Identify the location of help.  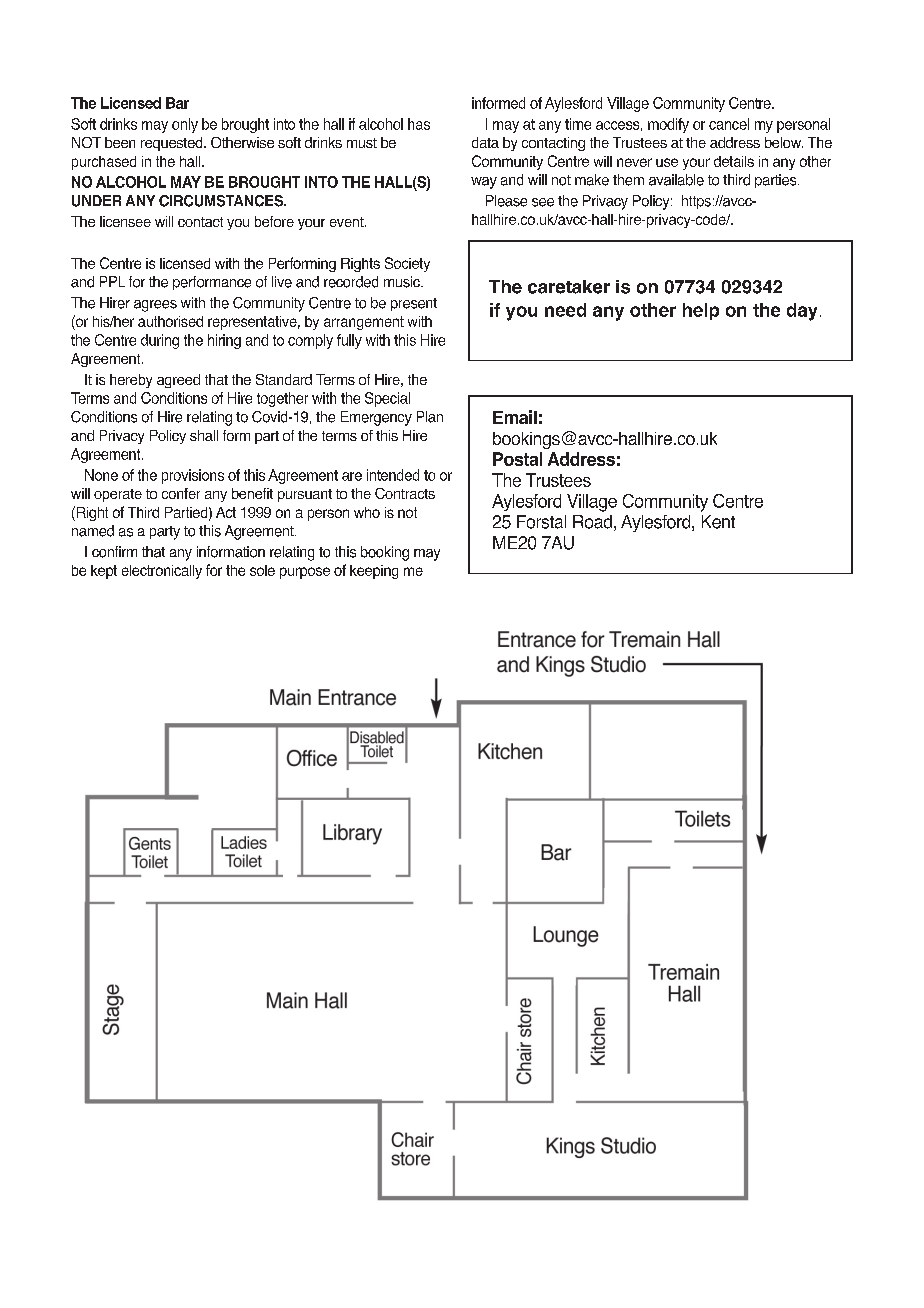
(701, 311).
